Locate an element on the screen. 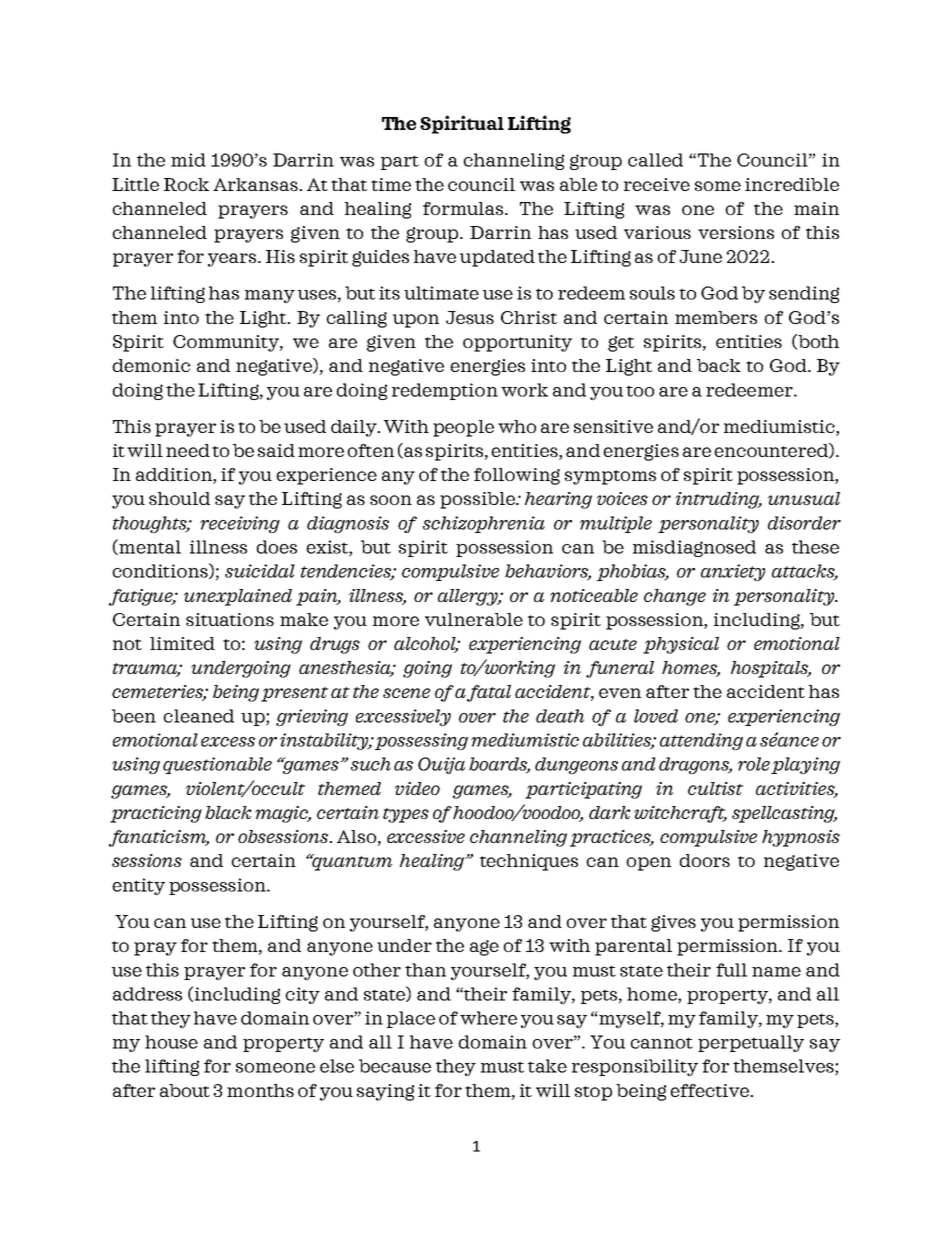 The height and width of the screenshot is (1233, 952). formulas is located at coordinates (463, 208).
